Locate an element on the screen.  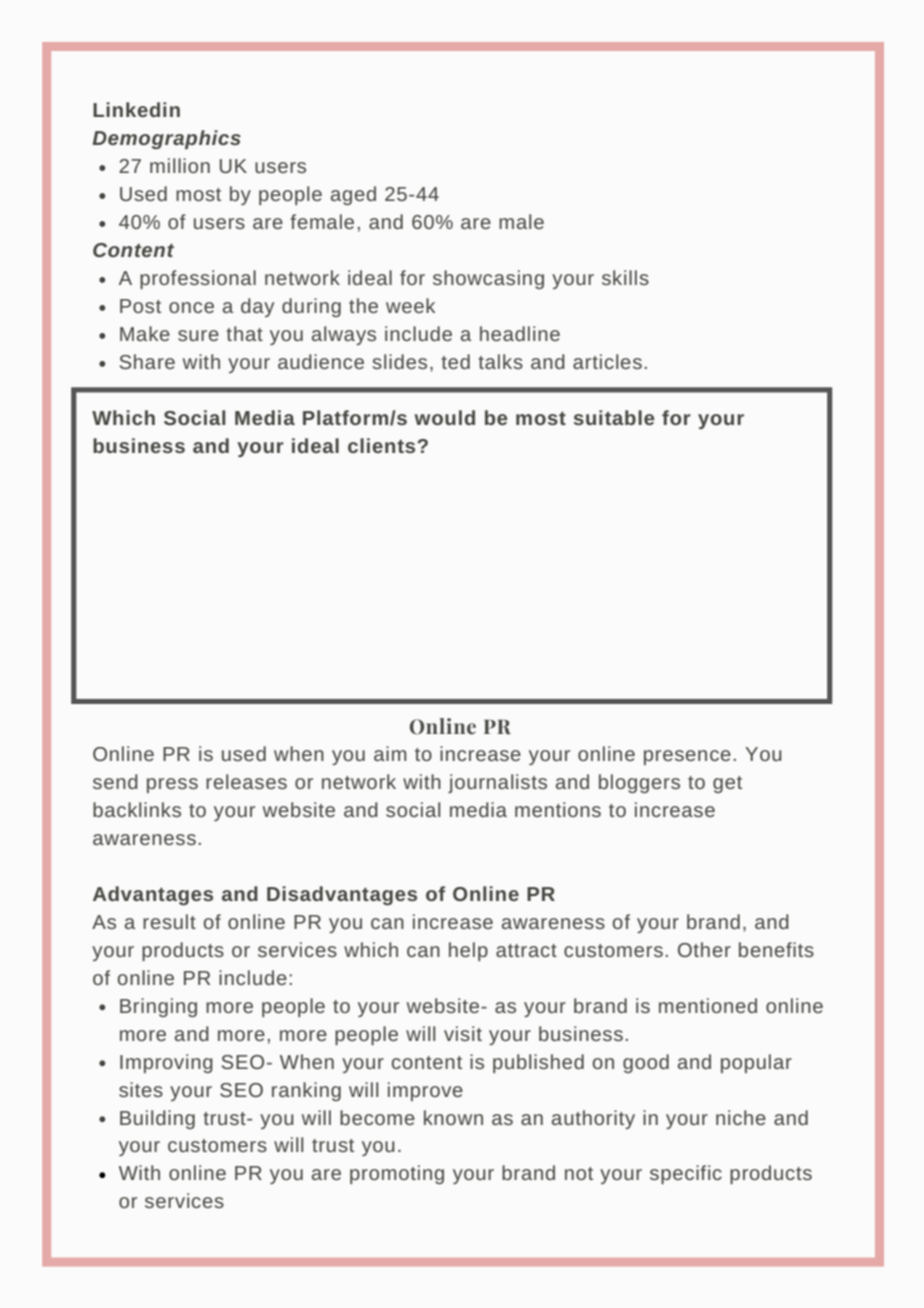
known is located at coordinates (453, 1117).
